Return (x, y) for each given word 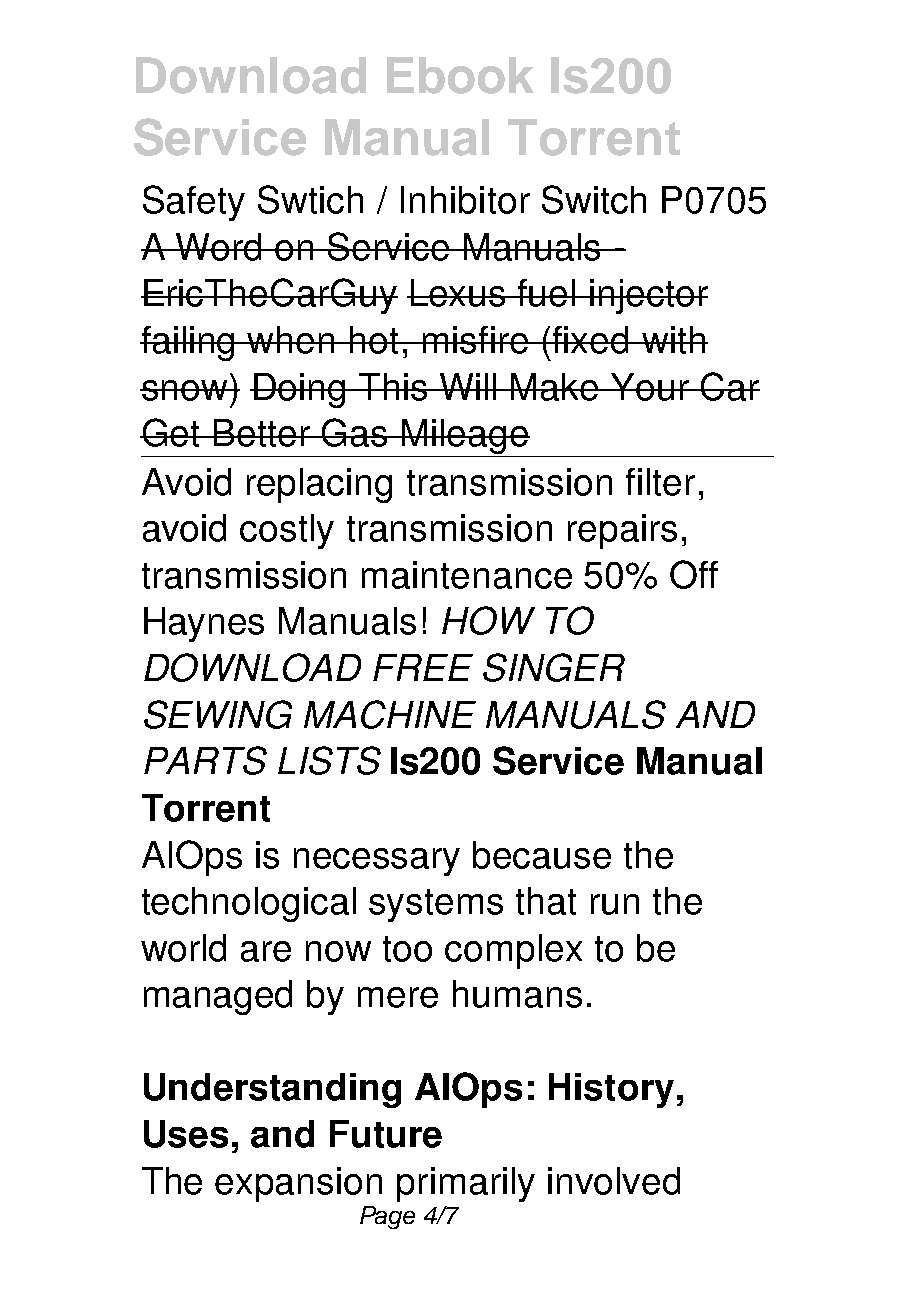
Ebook (460, 75)
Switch (594, 199)
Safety (194, 203)
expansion (298, 1184)
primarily (466, 1184)
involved (614, 1181)
